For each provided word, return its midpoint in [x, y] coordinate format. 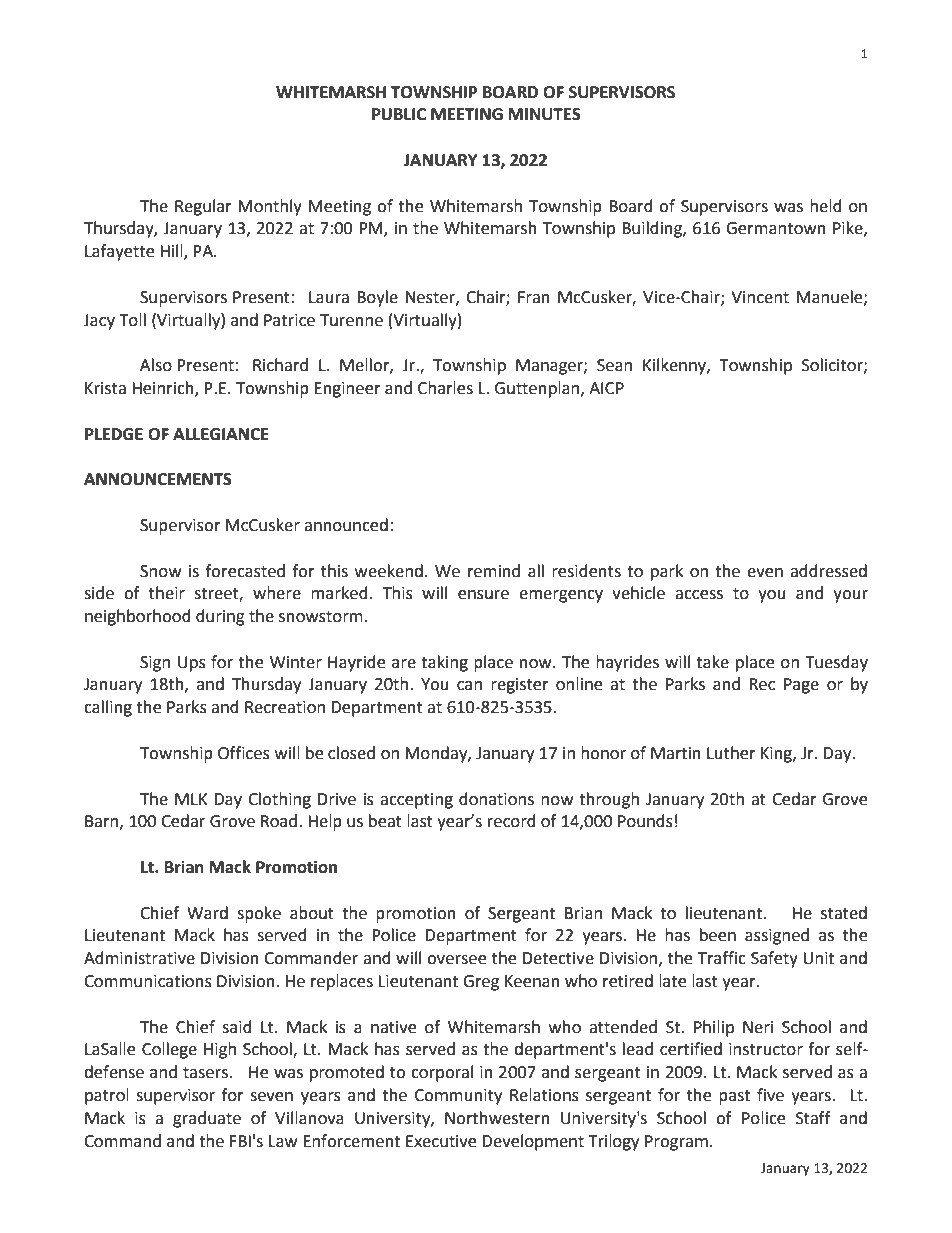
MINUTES [545, 114]
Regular [203, 207]
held [826, 206]
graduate [207, 1119]
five [770, 1095]
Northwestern [497, 1118]
